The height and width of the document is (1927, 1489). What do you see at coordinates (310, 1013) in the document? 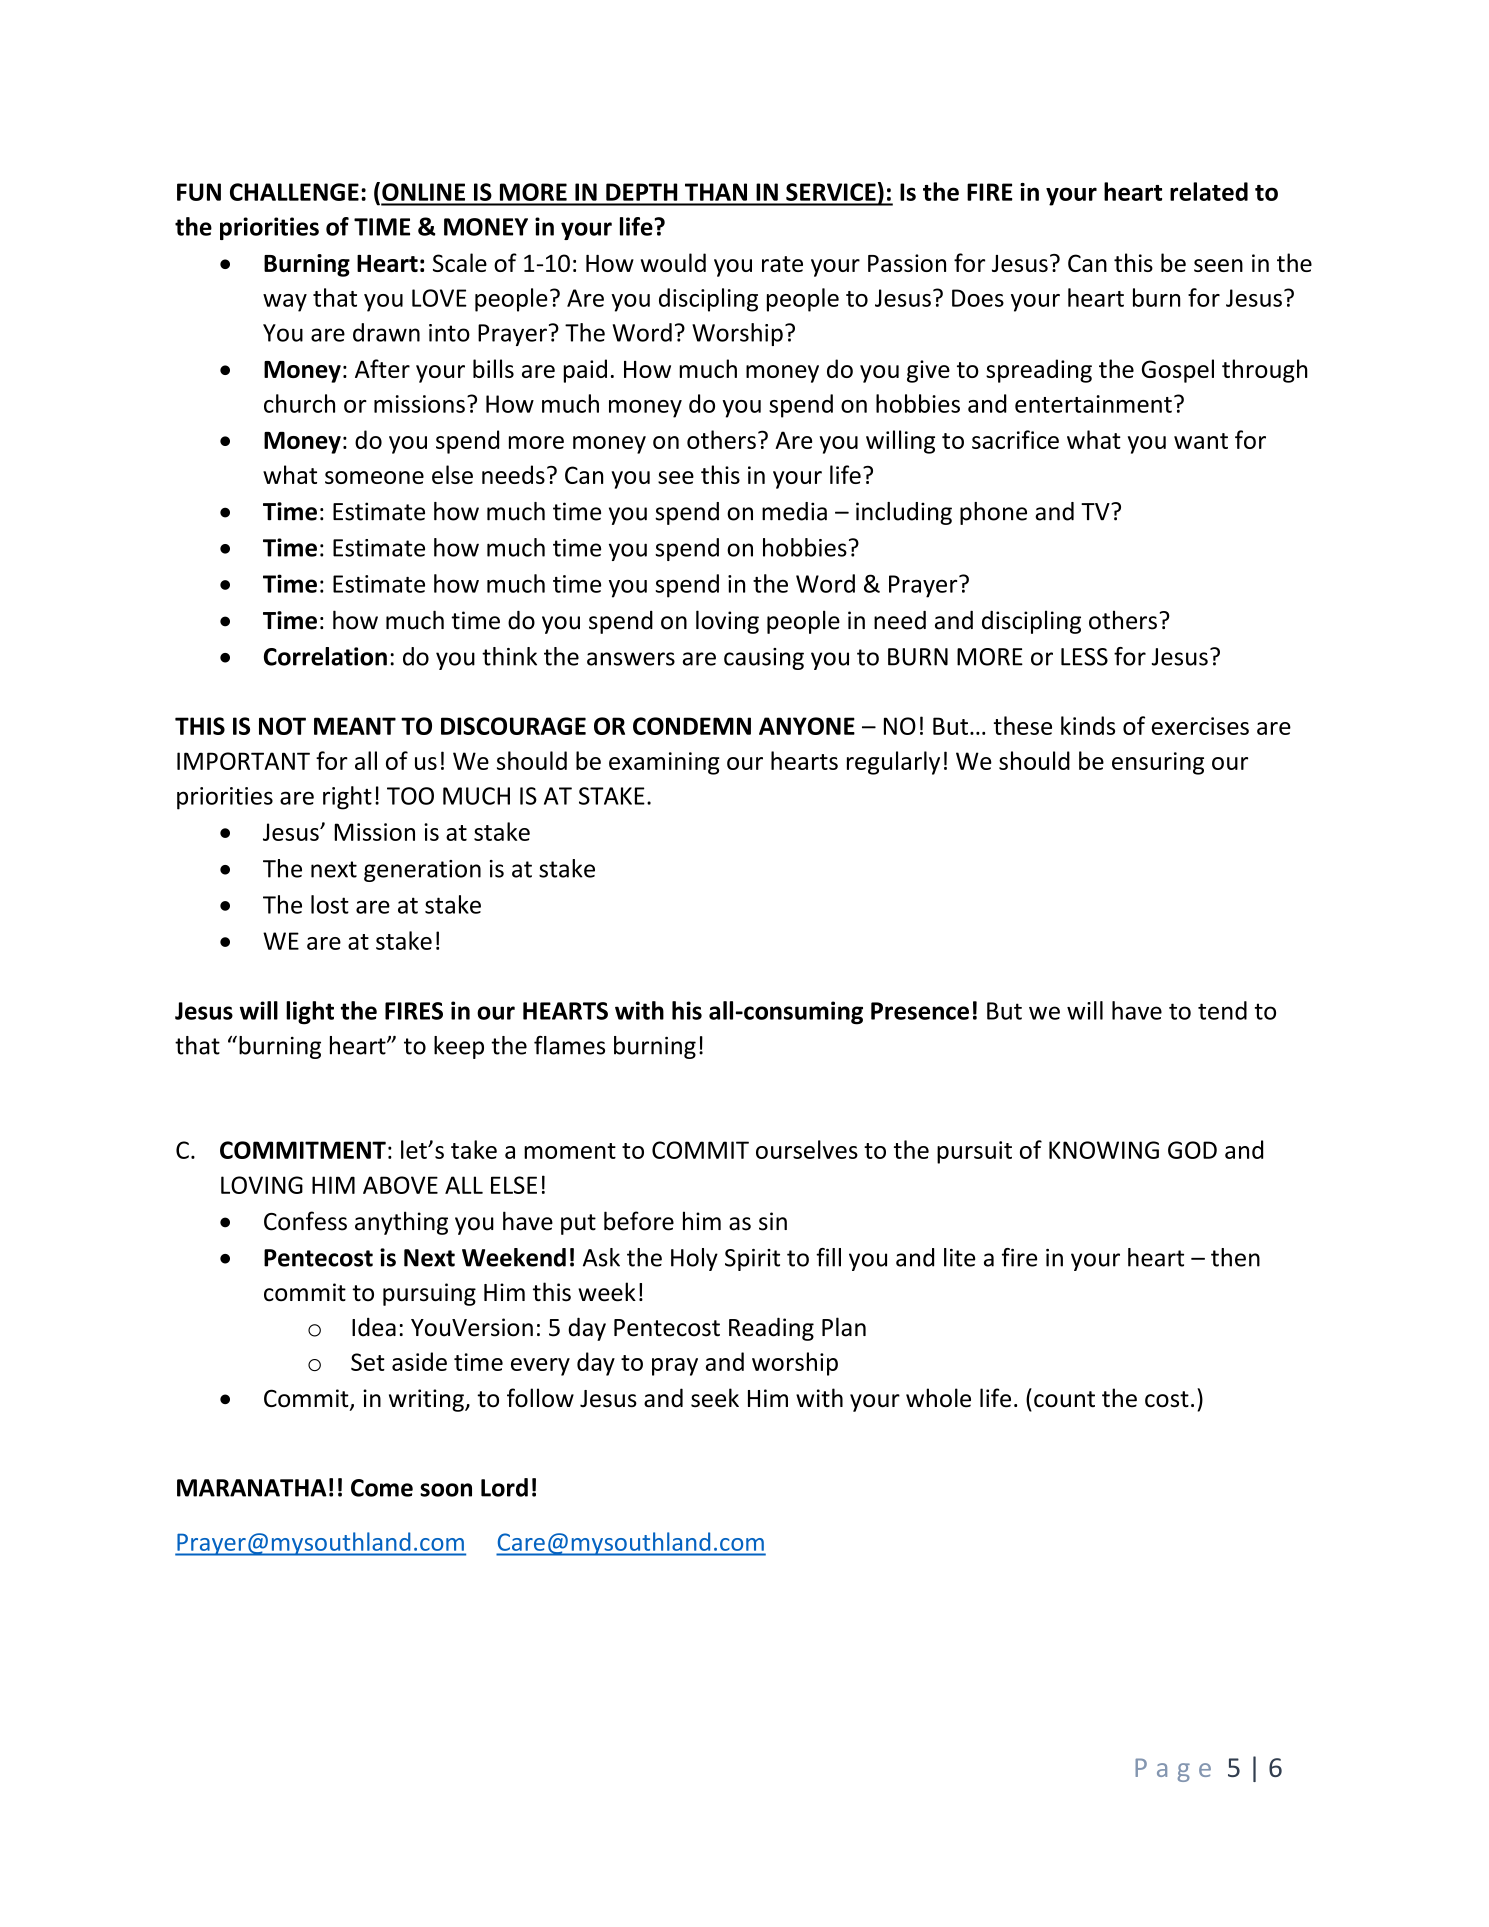
I see `light` at bounding box center [310, 1013].
